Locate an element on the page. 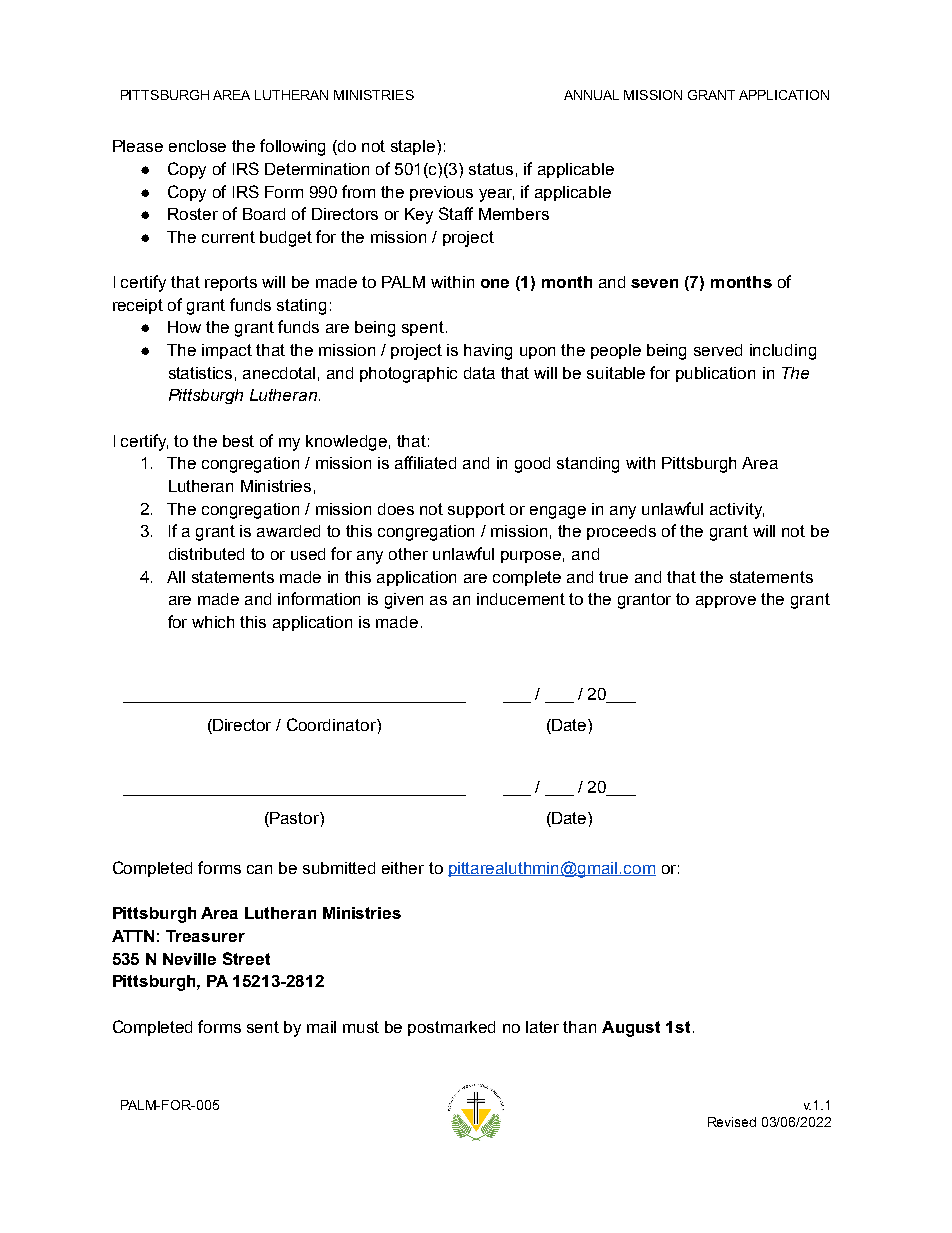  sent is located at coordinates (263, 1027).
